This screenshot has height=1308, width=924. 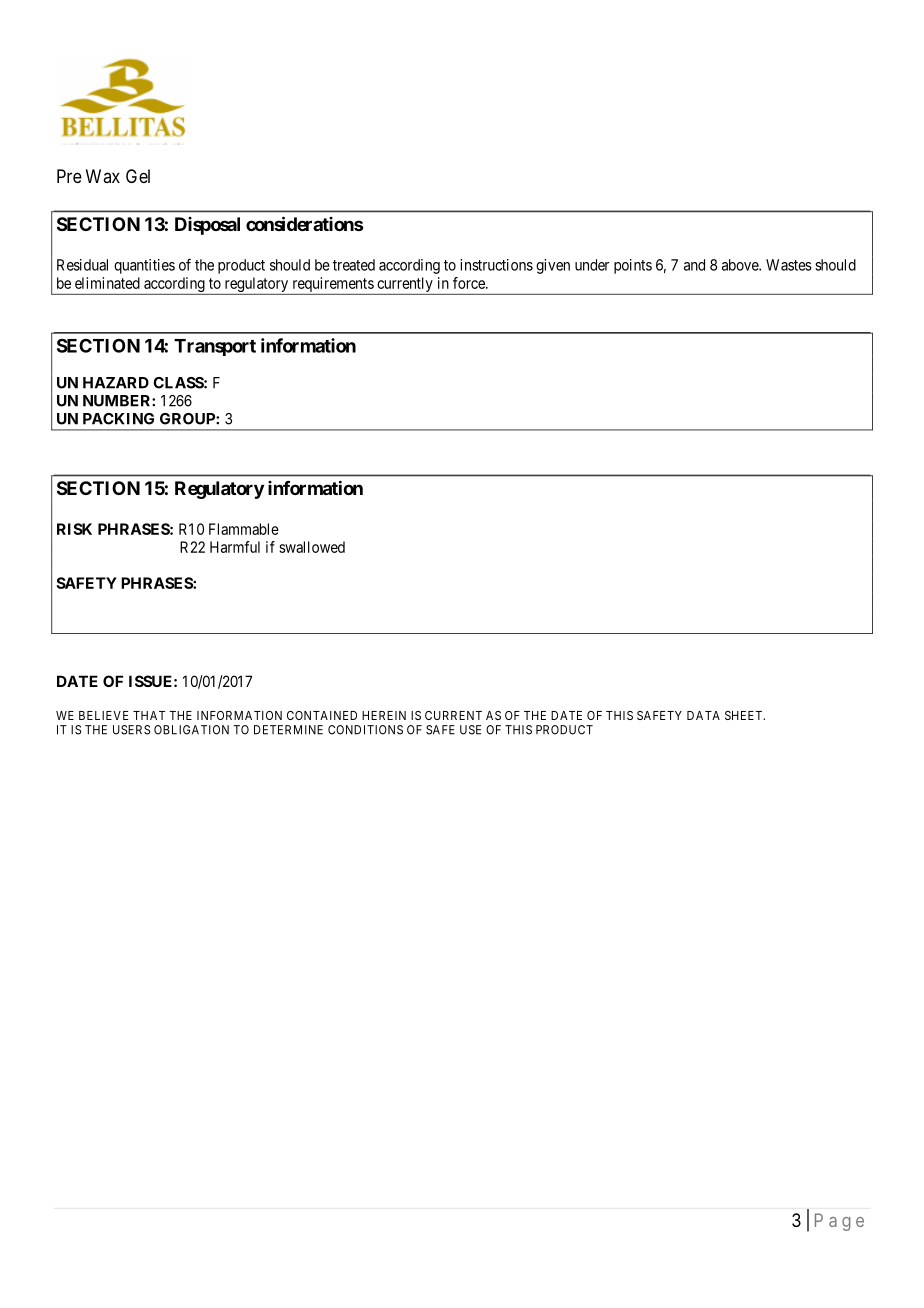 What do you see at coordinates (741, 265) in the screenshot?
I see `above` at bounding box center [741, 265].
